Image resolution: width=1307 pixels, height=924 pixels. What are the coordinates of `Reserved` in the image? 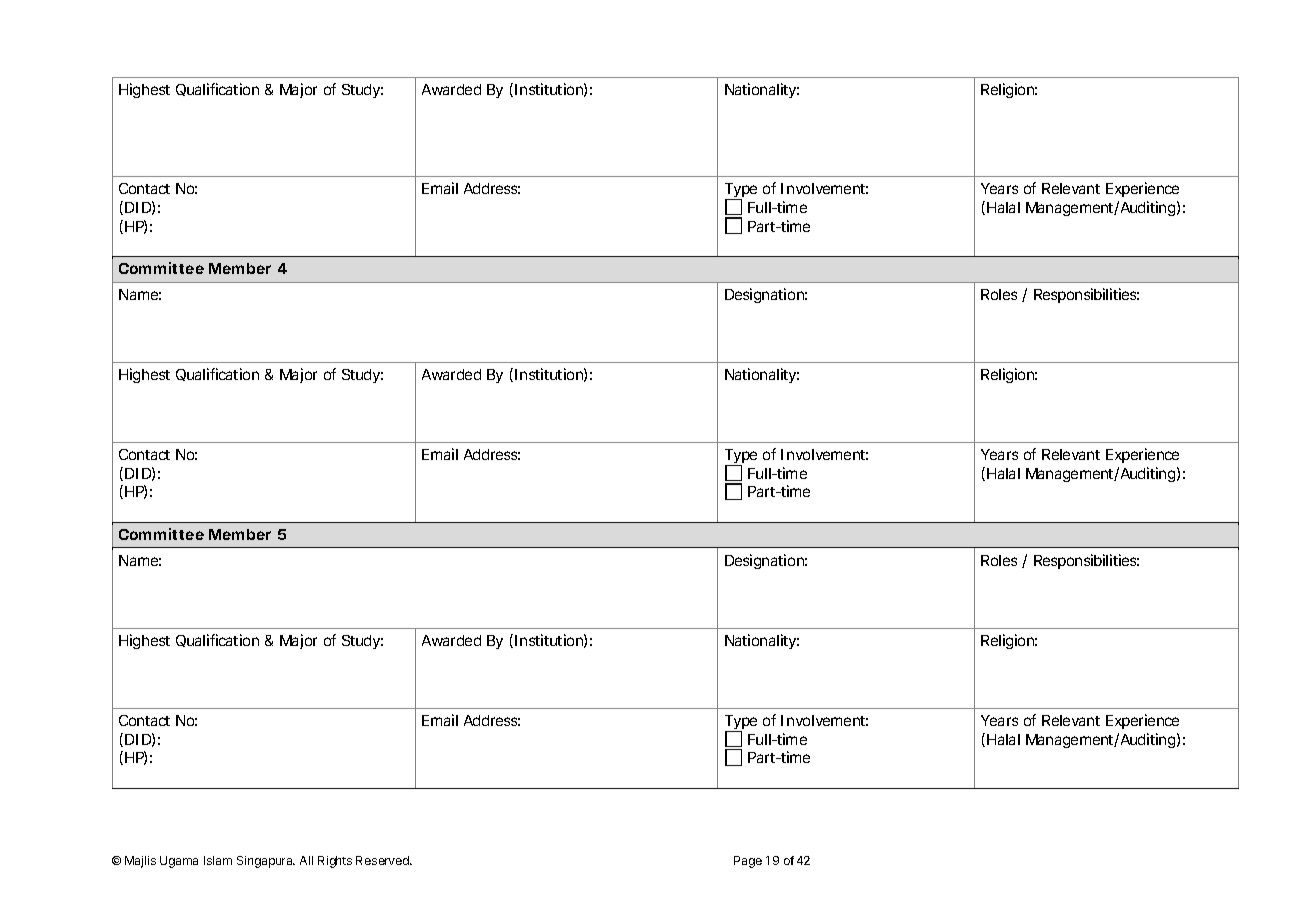 It's located at (383, 860).
